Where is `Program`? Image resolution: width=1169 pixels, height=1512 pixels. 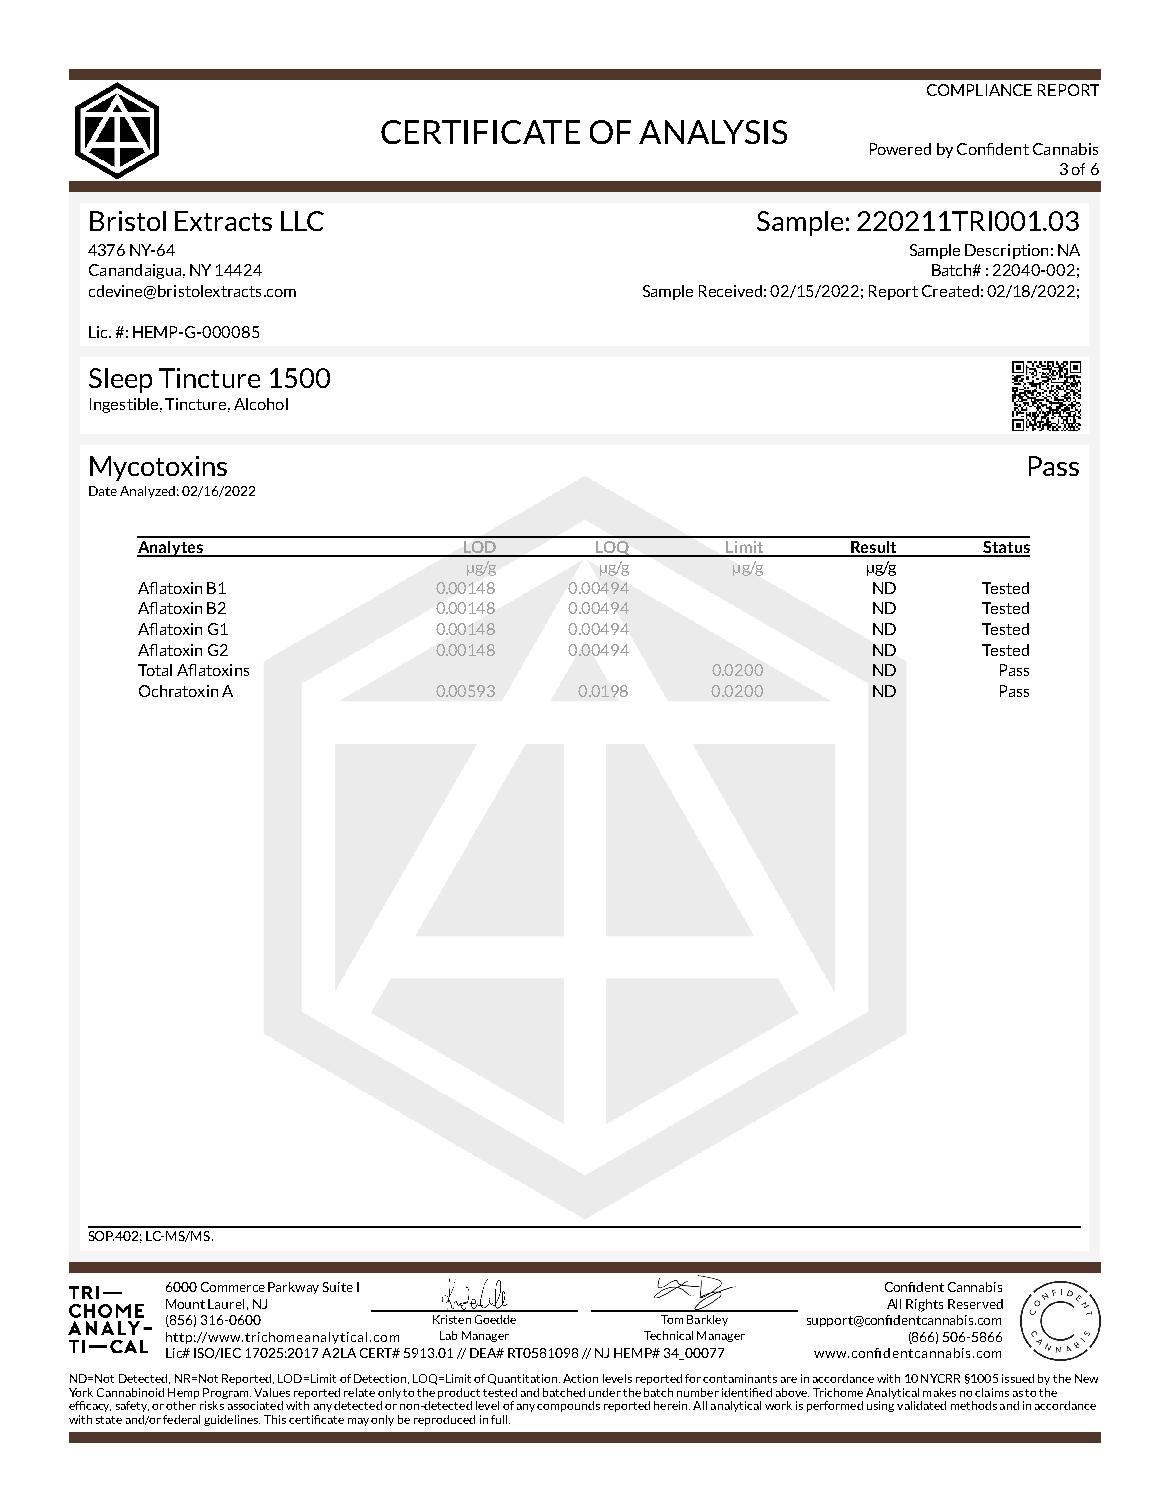 Program is located at coordinates (227, 1393).
